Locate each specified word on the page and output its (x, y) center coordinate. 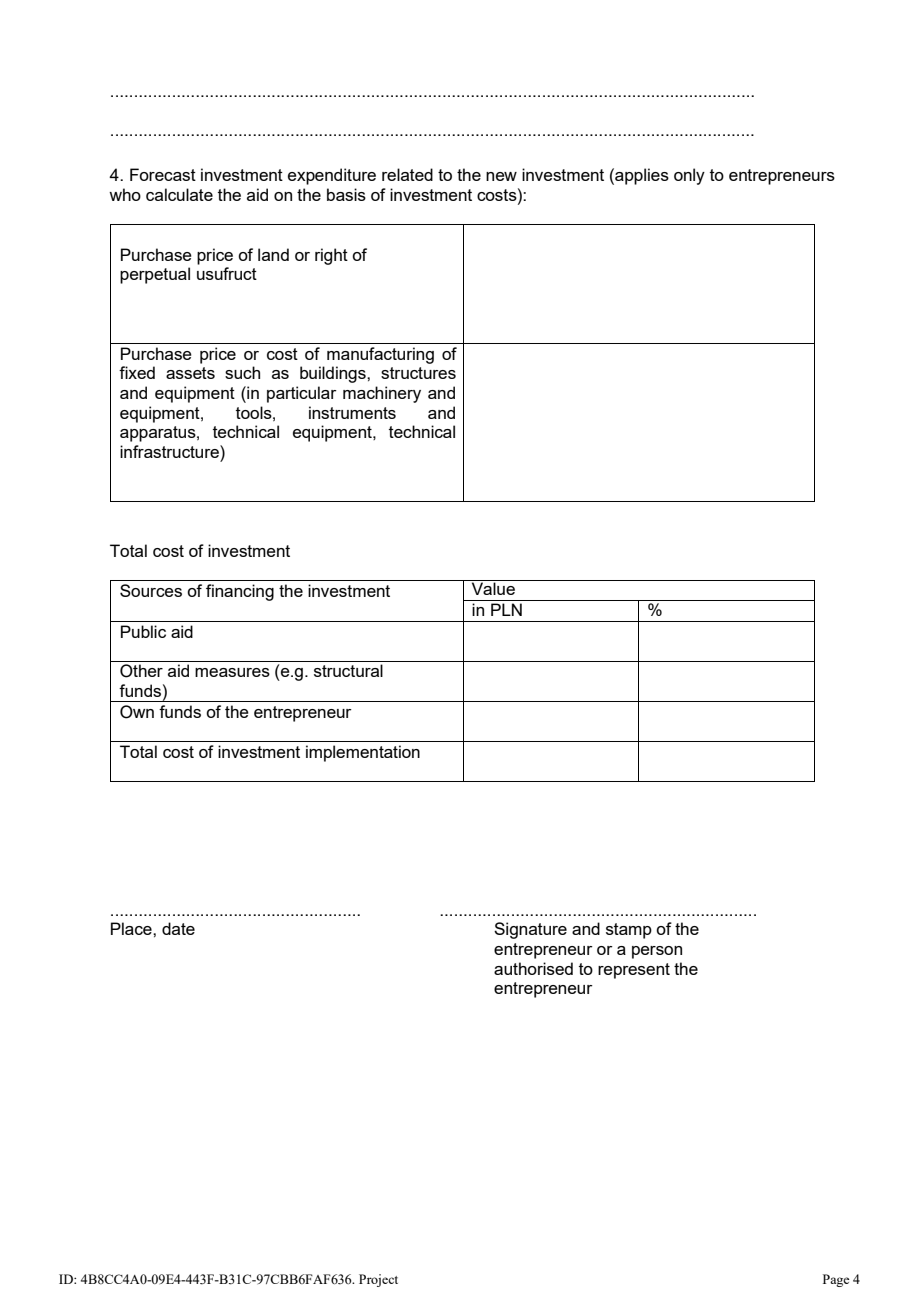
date (178, 928)
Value (493, 588)
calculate (179, 194)
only (689, 176)
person (657, 952)
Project (378, 1280)
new (501, 176)
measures (232, 672)
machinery (382, 394)
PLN (506, 609)
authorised (533, 968)
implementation (363, 753)
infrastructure (170, 451)
